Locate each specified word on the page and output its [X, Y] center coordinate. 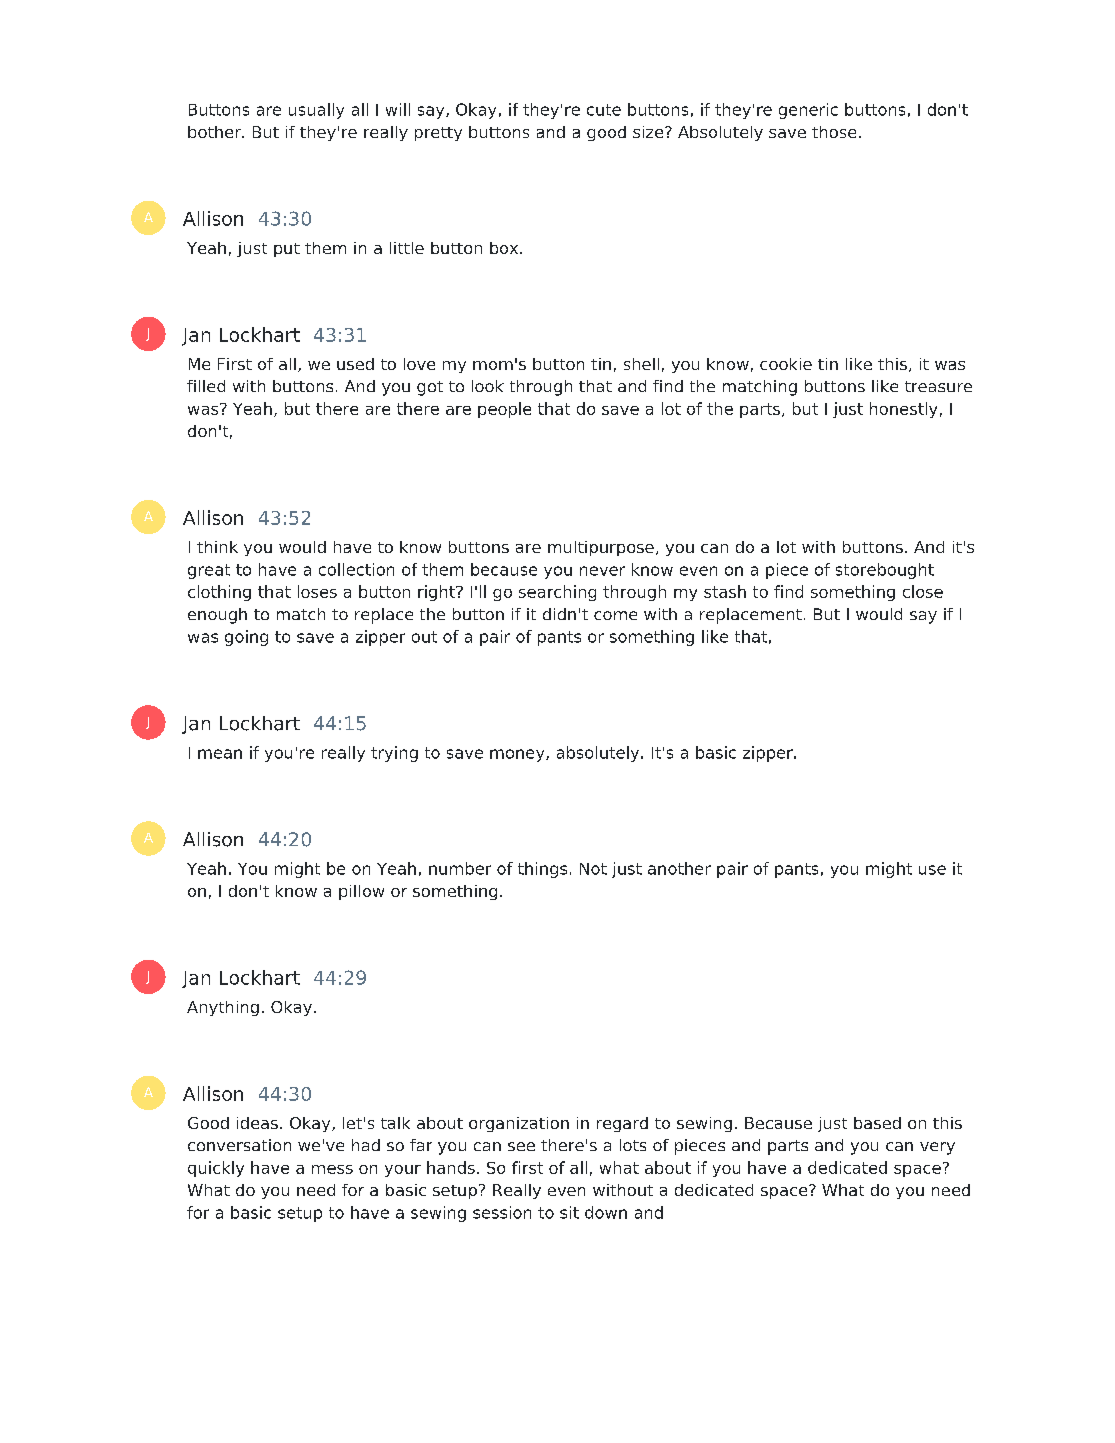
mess [332, 1169]
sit [569, 1212]
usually [316, 111]
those [834, 132]
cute [604, 110]
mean [220, 754]
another [679, 868]
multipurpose [601, 548]
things [542, 870]
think [217, 547]
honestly [903, 410]
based [877, 1123]
